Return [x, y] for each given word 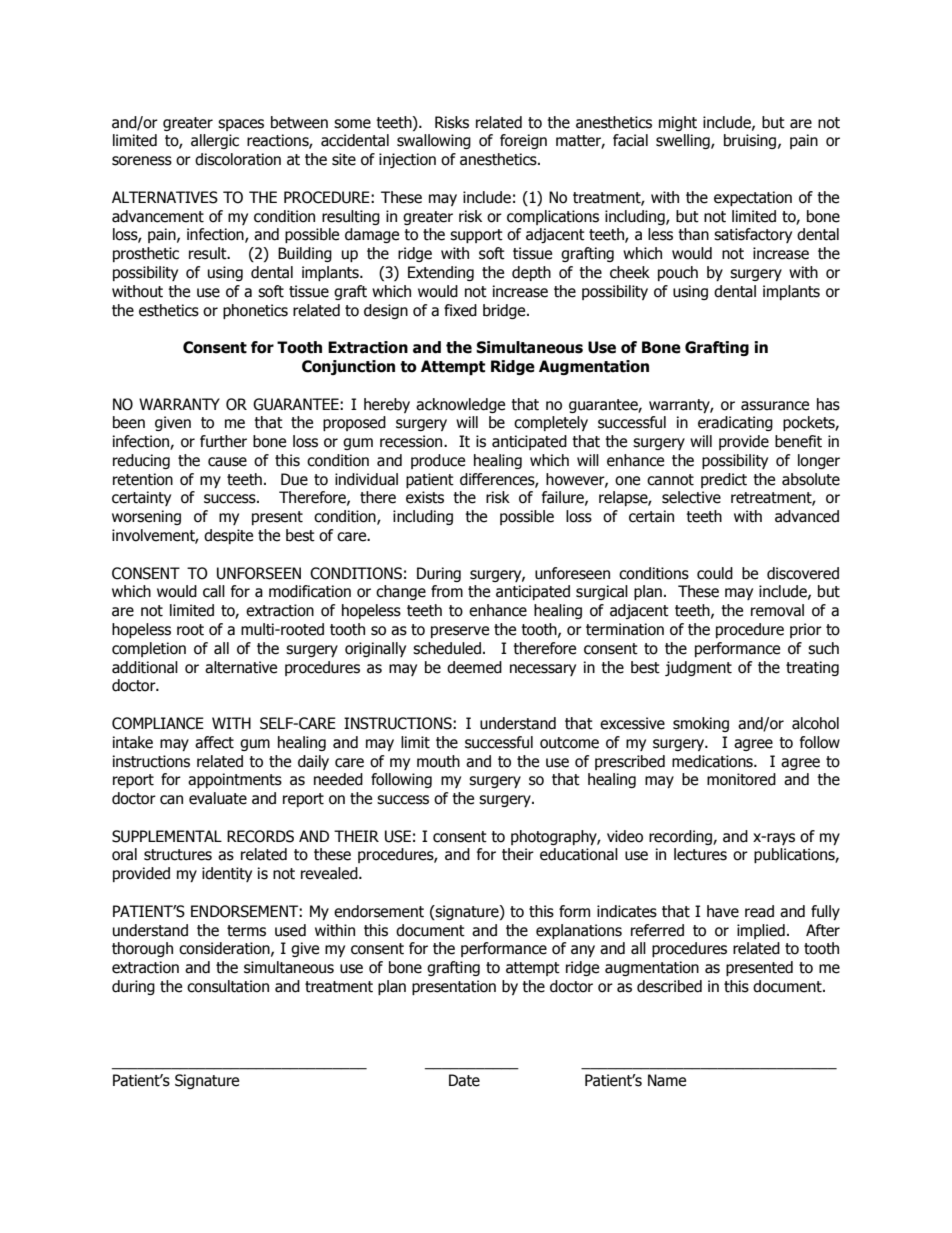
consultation [228, 986]
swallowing [434, 141]
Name [667, 1080]
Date [464, 1080]
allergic [215, 141]
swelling [684, 141]
